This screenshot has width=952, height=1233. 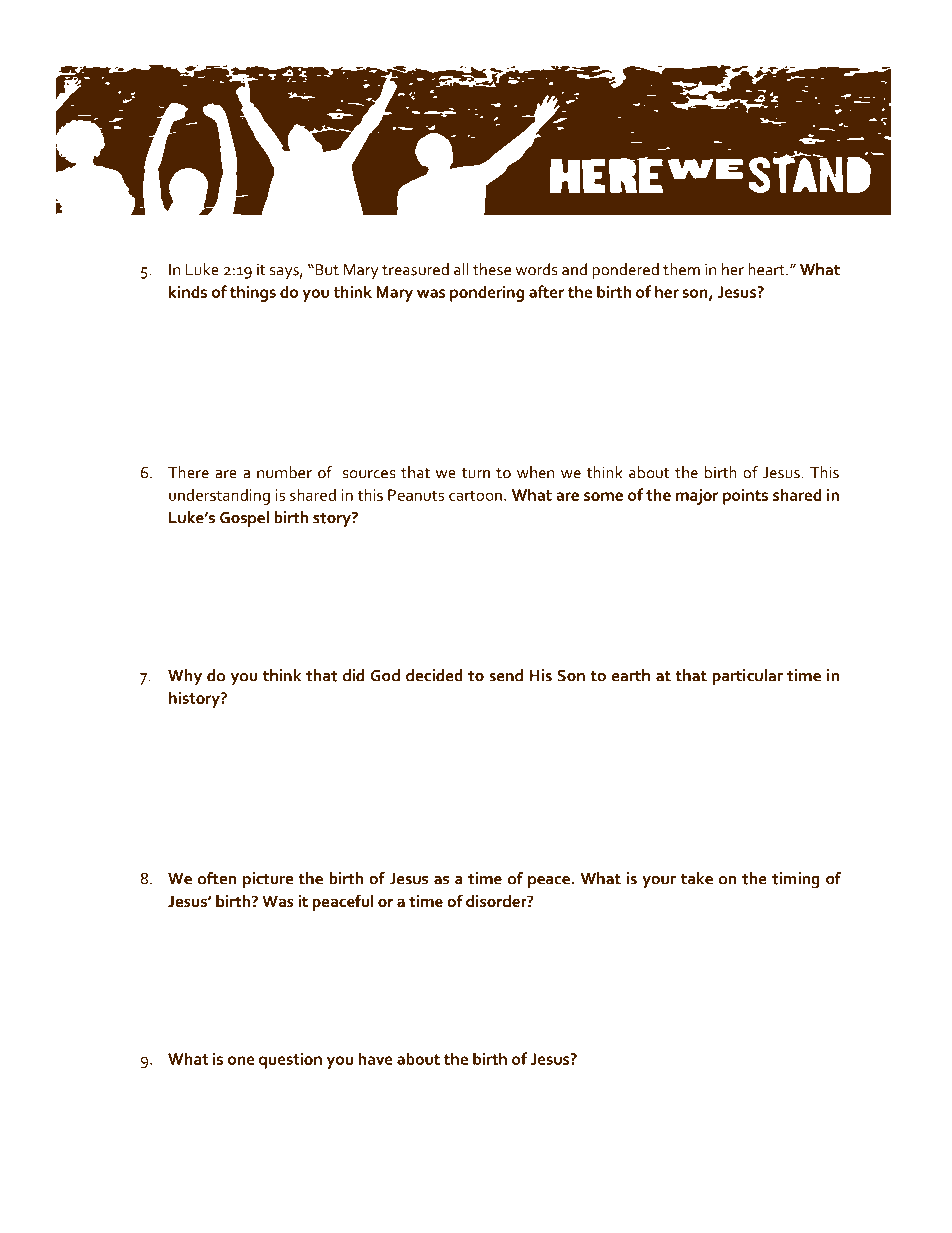 I want to click on picture, so click(x=268, y=880).
